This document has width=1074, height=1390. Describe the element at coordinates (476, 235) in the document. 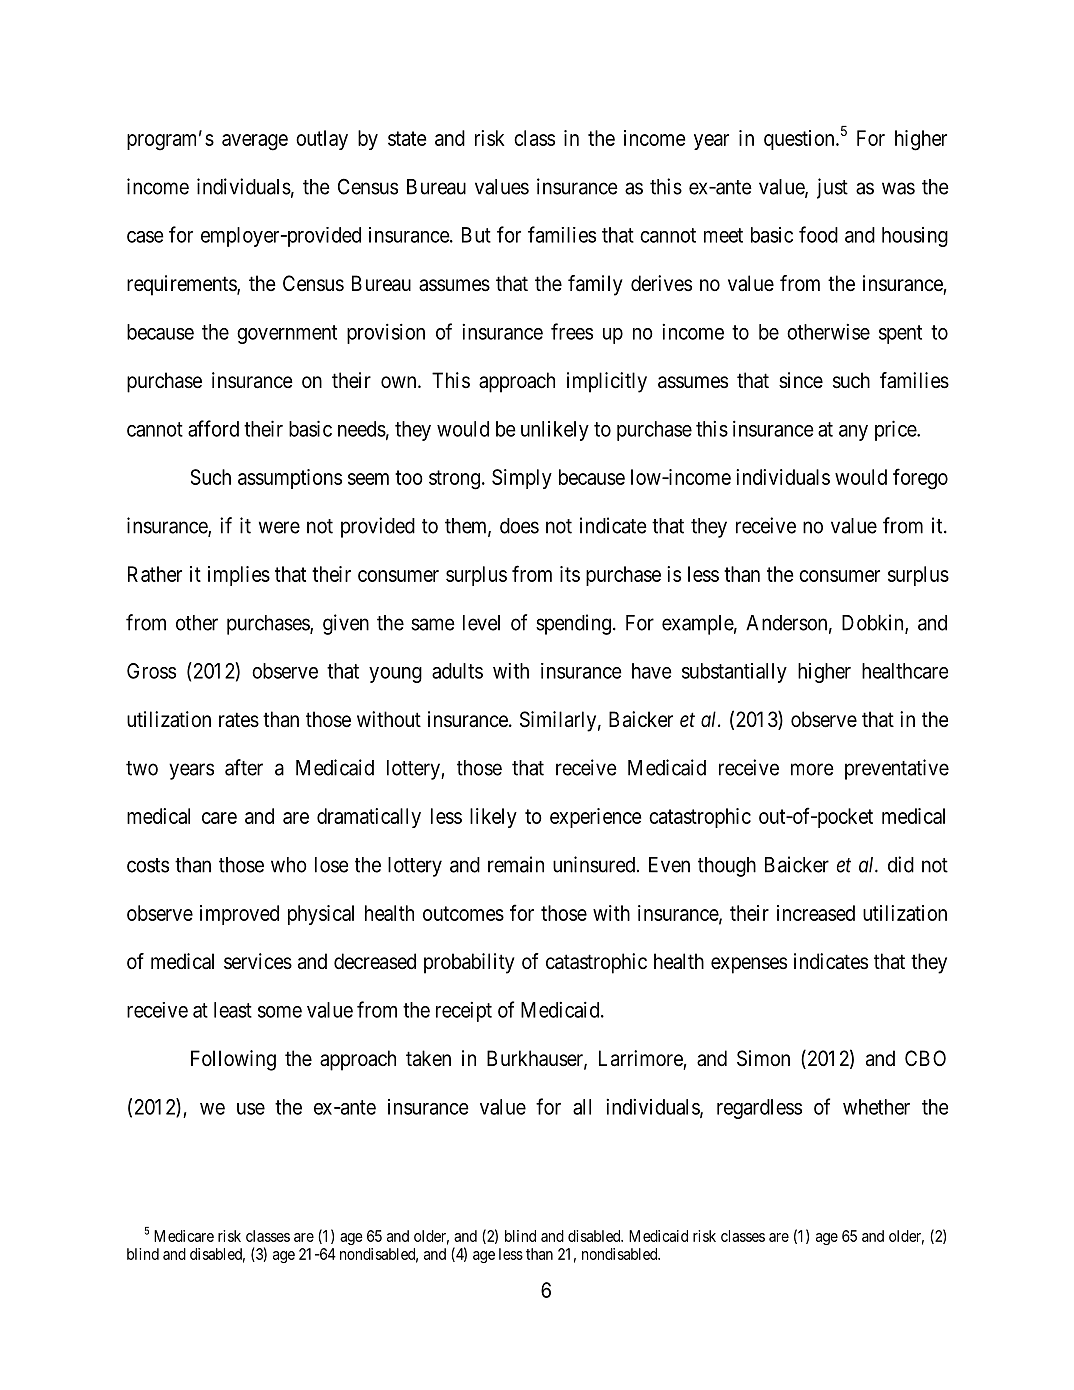

I see `But` at that location.
